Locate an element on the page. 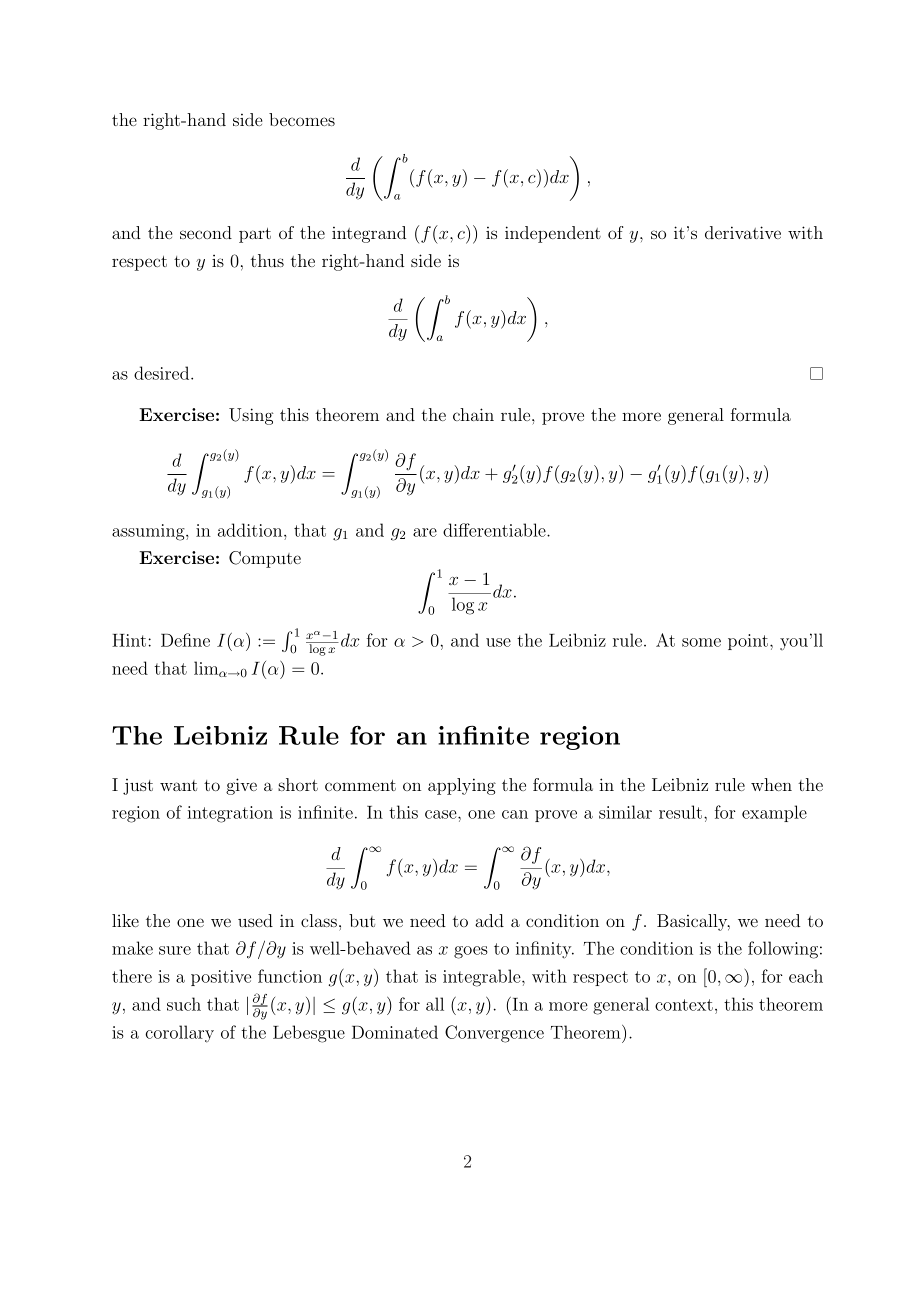 This document has height=1308, width=924. independent is located at coordinates (553, 234).
